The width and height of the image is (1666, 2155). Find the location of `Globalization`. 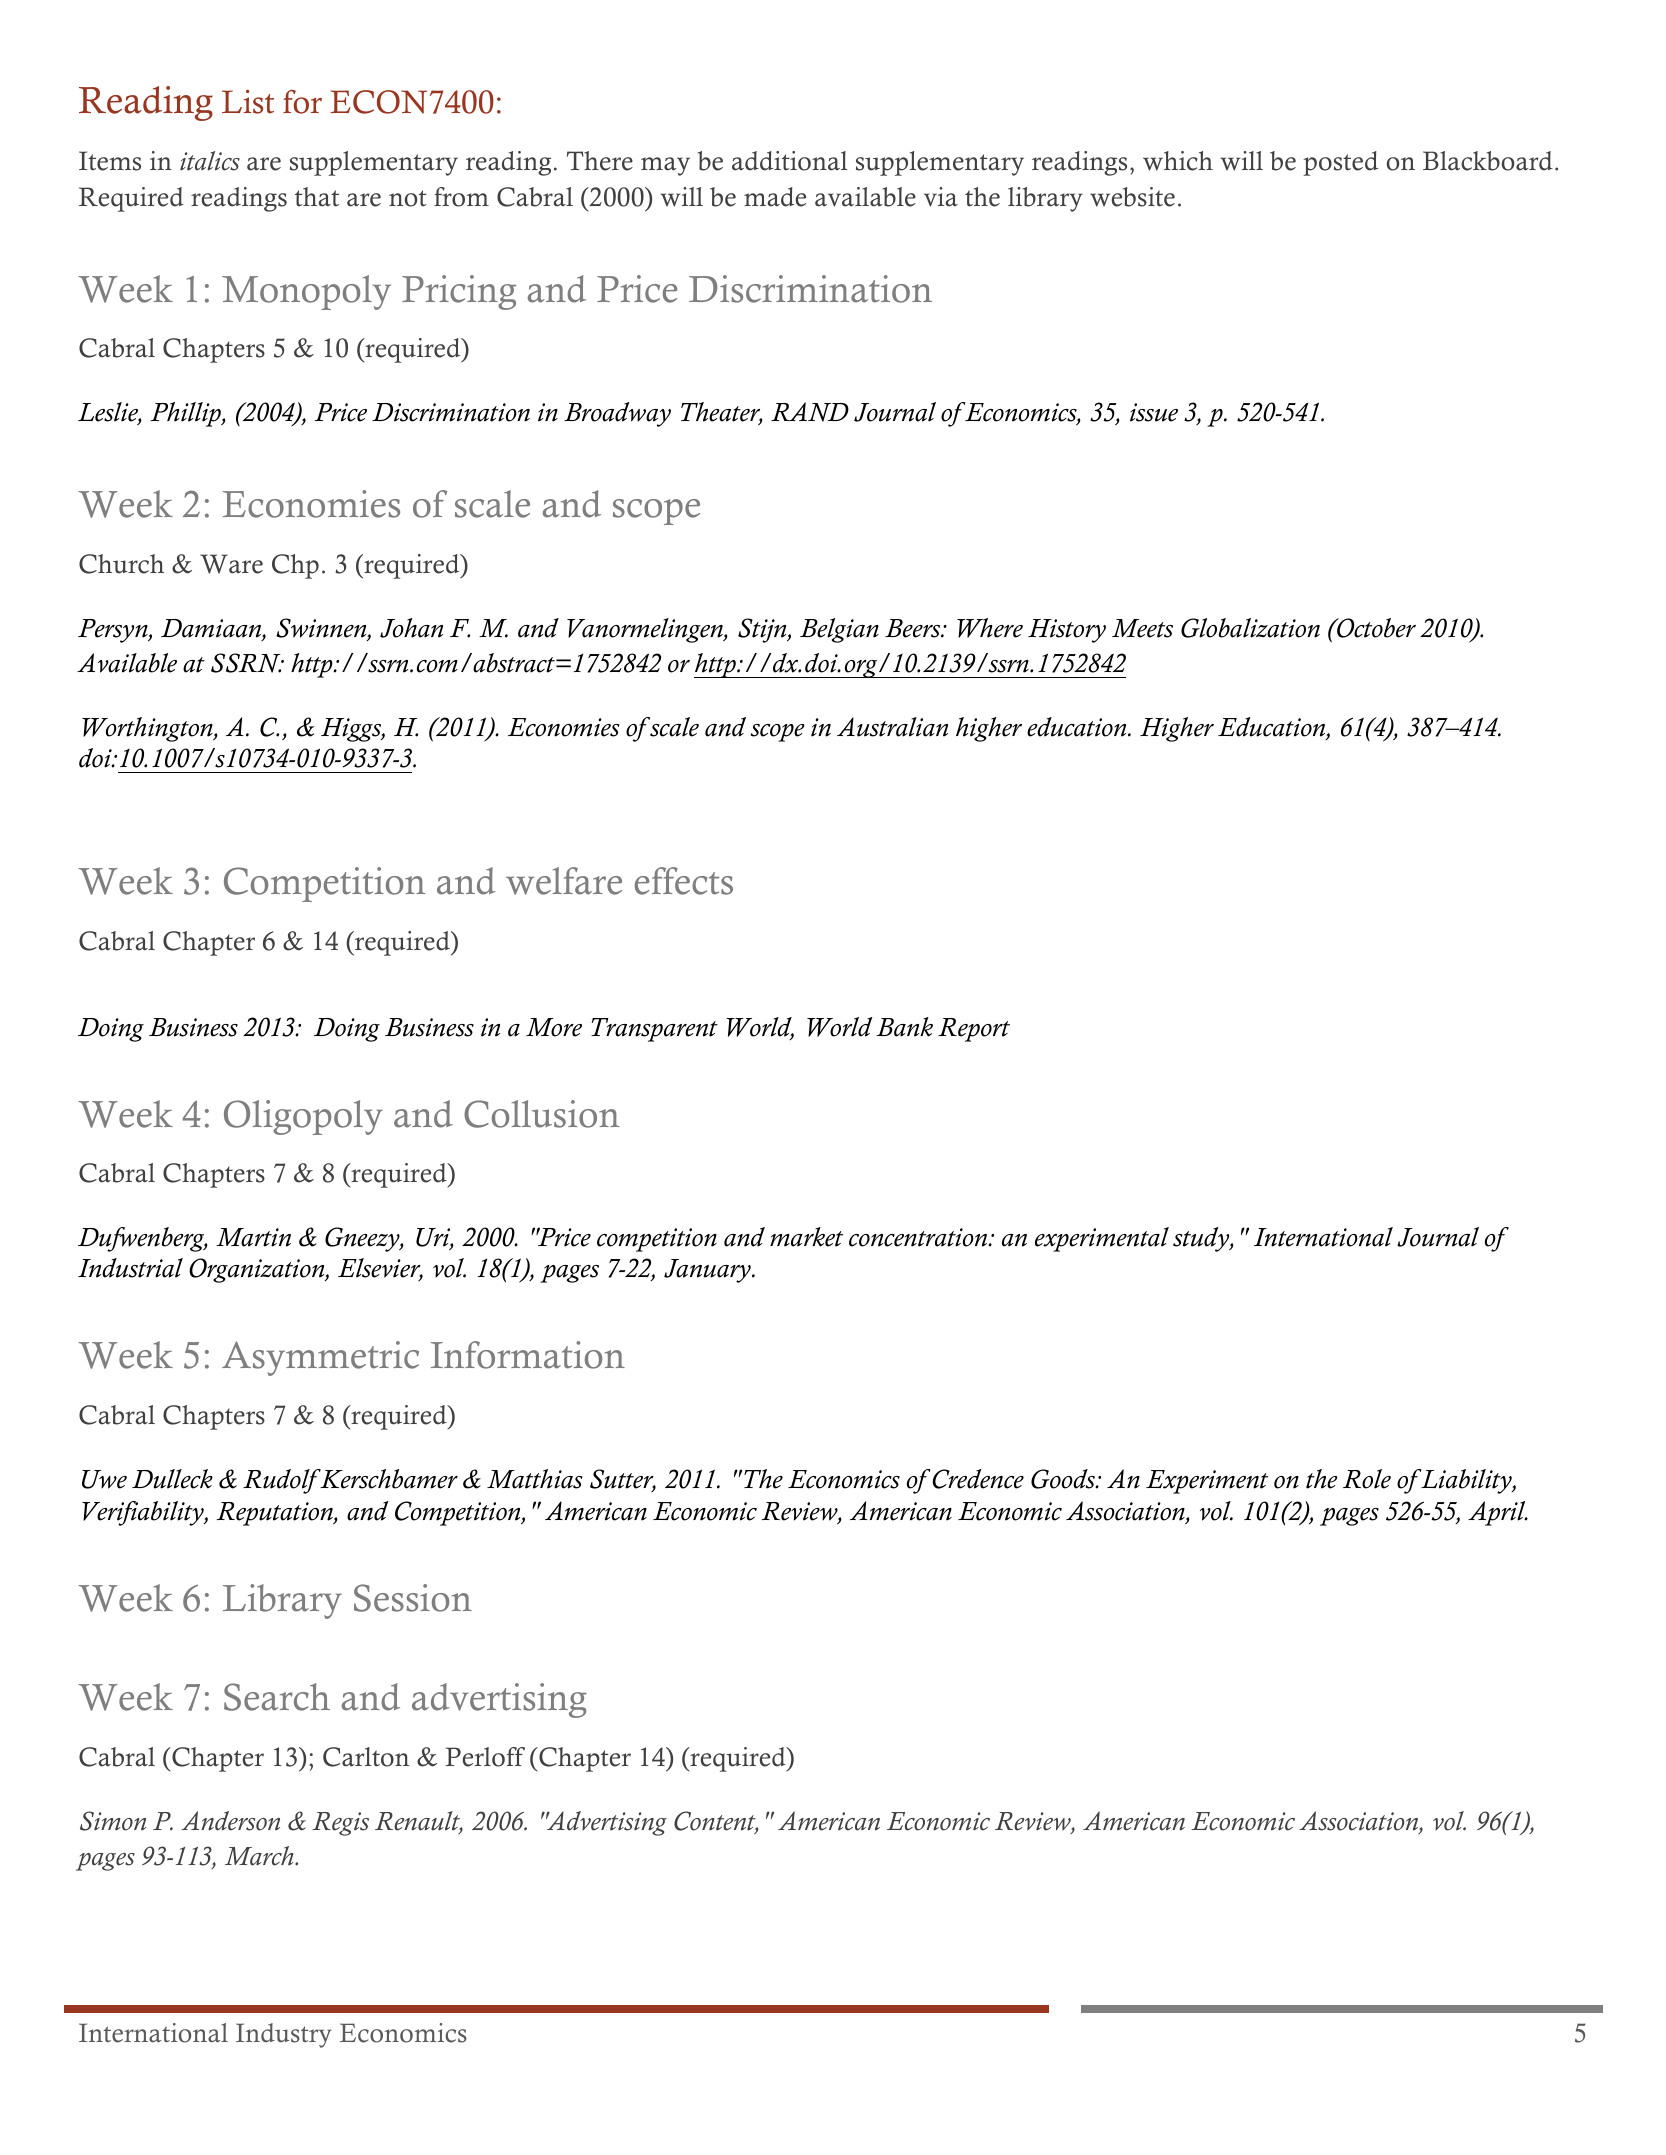

Globalization is located at coordinates (1250, 628).
